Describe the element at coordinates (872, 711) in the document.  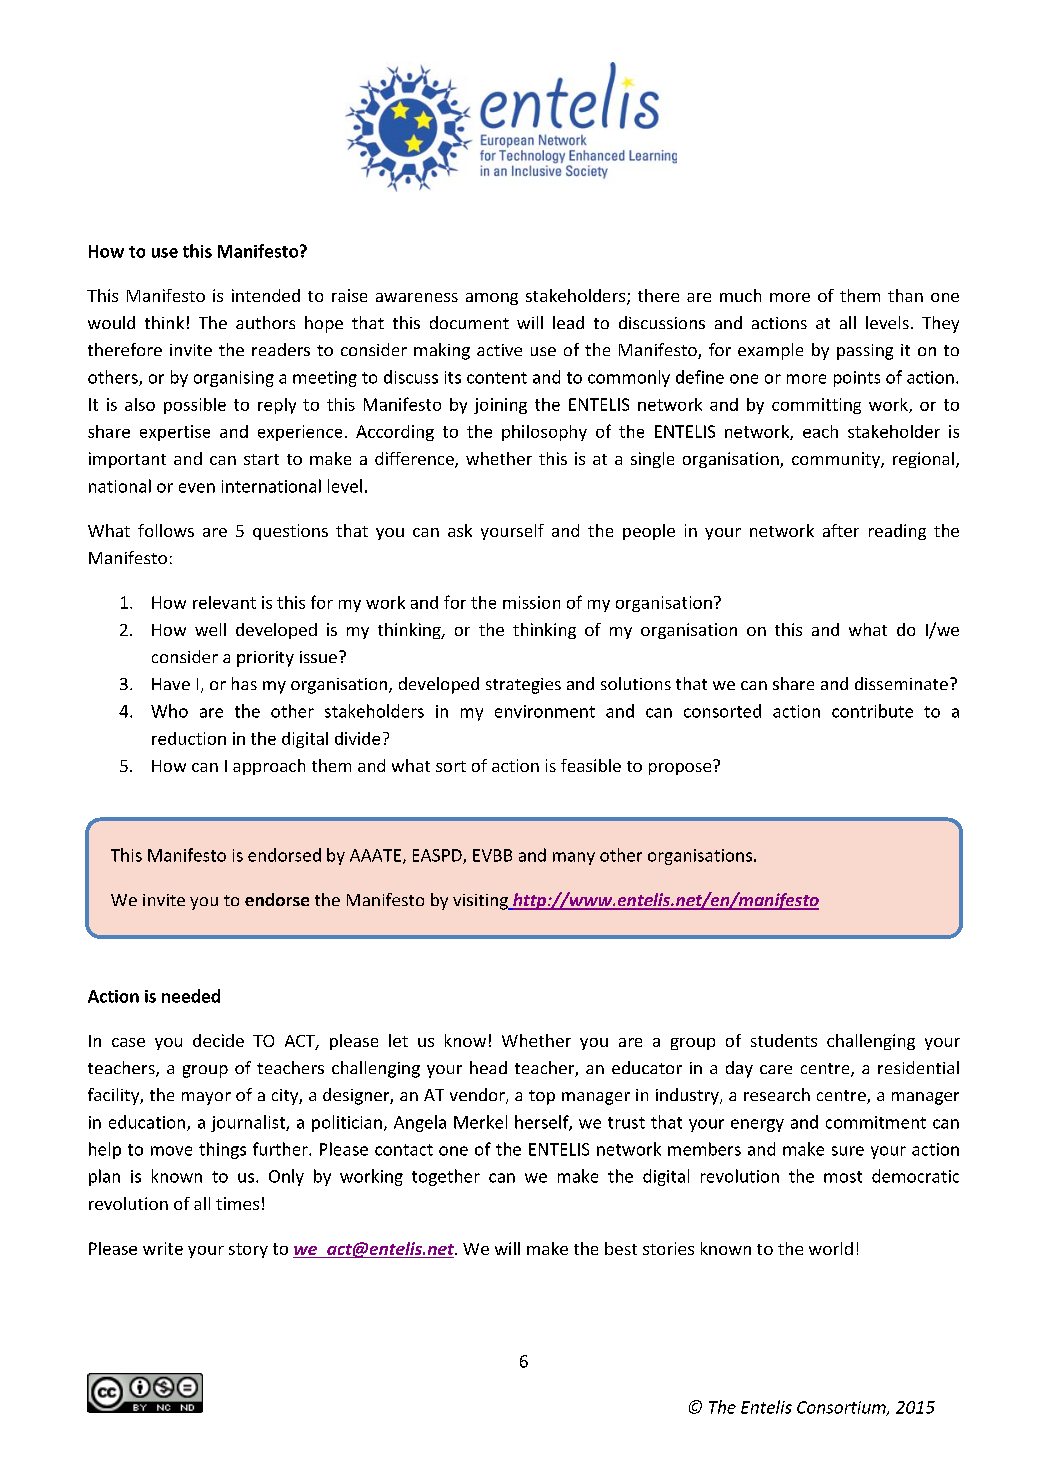
I see `contribute` at that location.
